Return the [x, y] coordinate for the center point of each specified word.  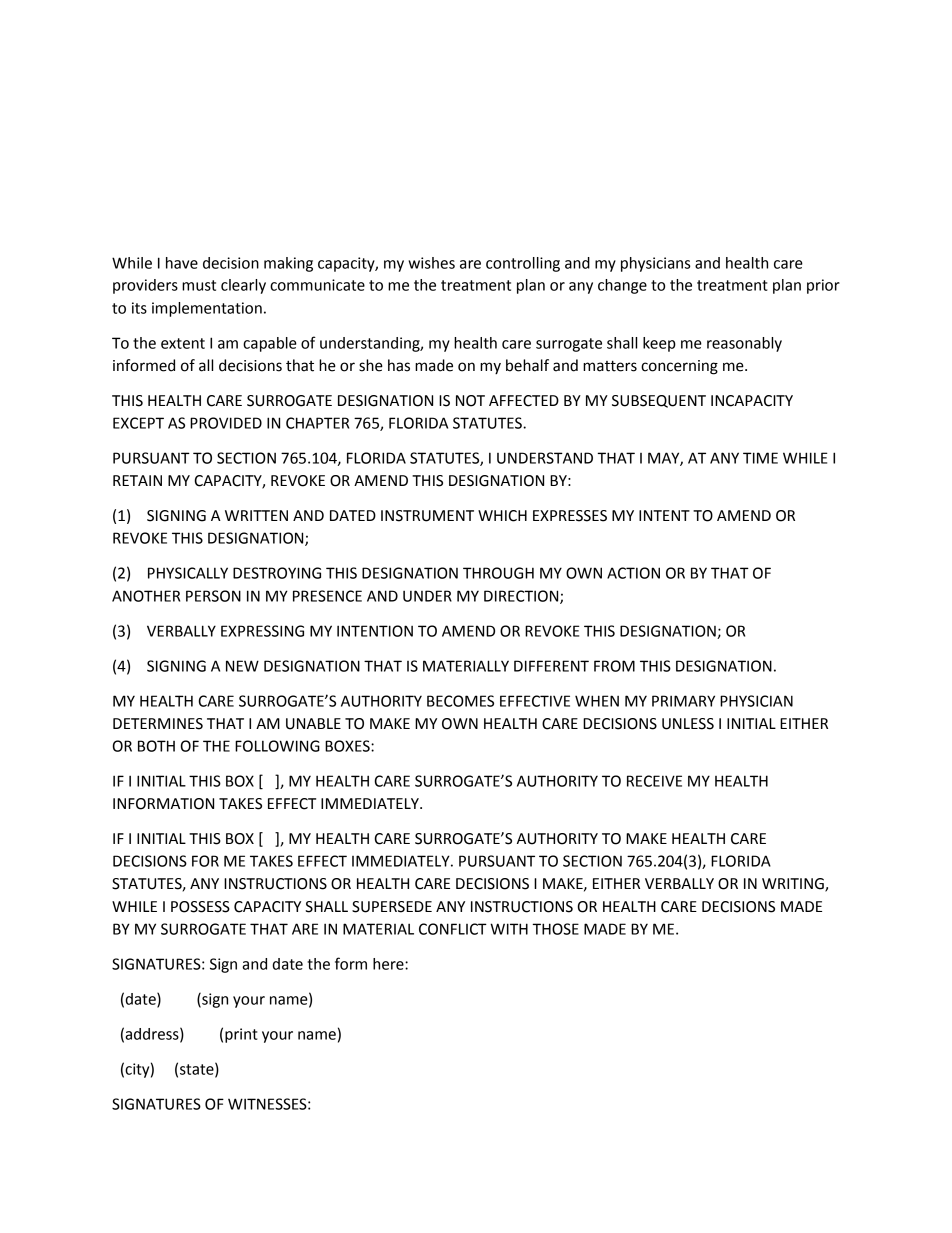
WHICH [502, 516]
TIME [760, 458]
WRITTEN [256, 515]
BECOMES [460, 701]
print [241, 1035]
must [199, 285]
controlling [523, 264]
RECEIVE [654, 781]
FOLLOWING [277, 746]
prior [823, 286]
